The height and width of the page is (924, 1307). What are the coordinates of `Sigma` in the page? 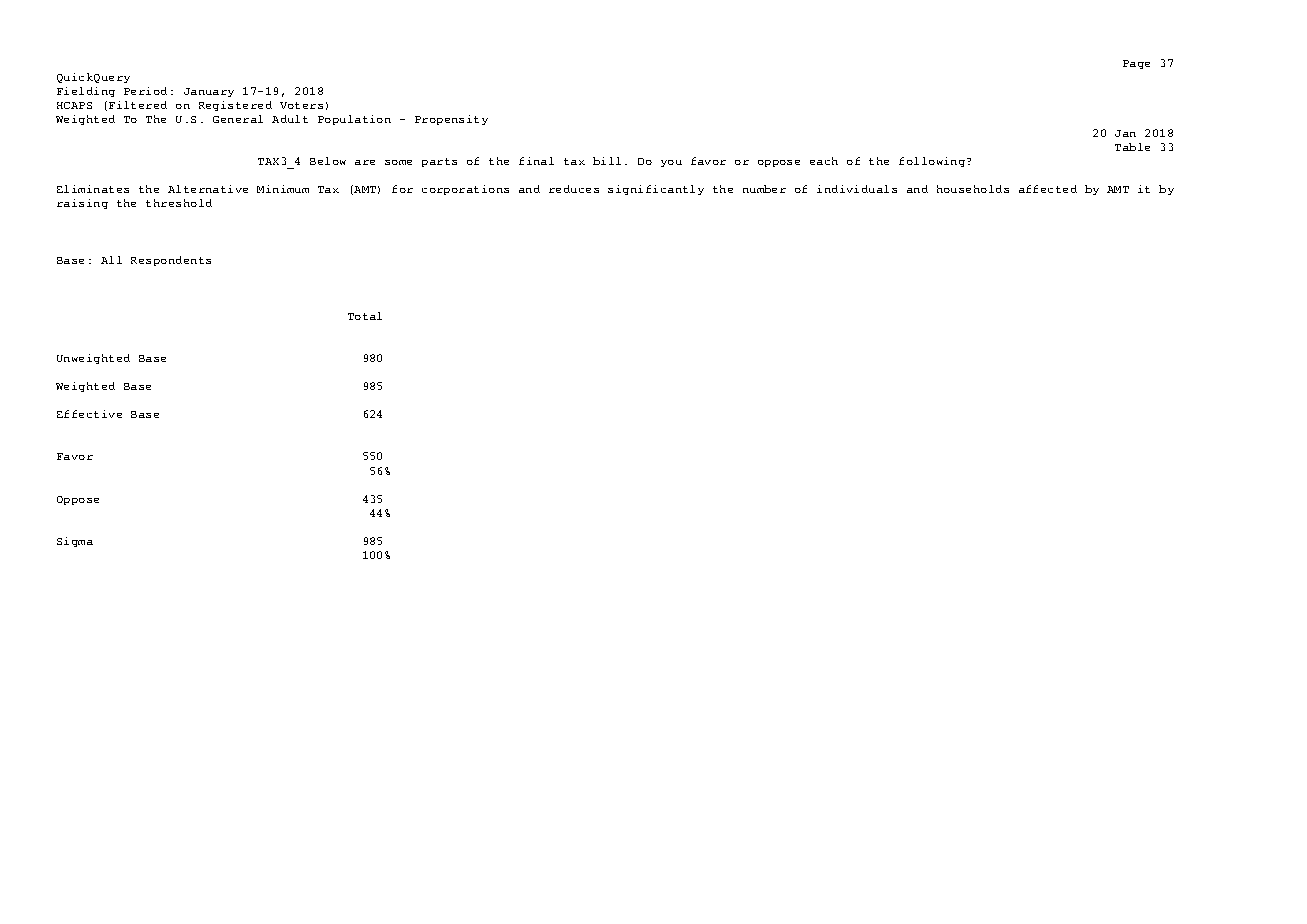 It's located at (75, 542).
